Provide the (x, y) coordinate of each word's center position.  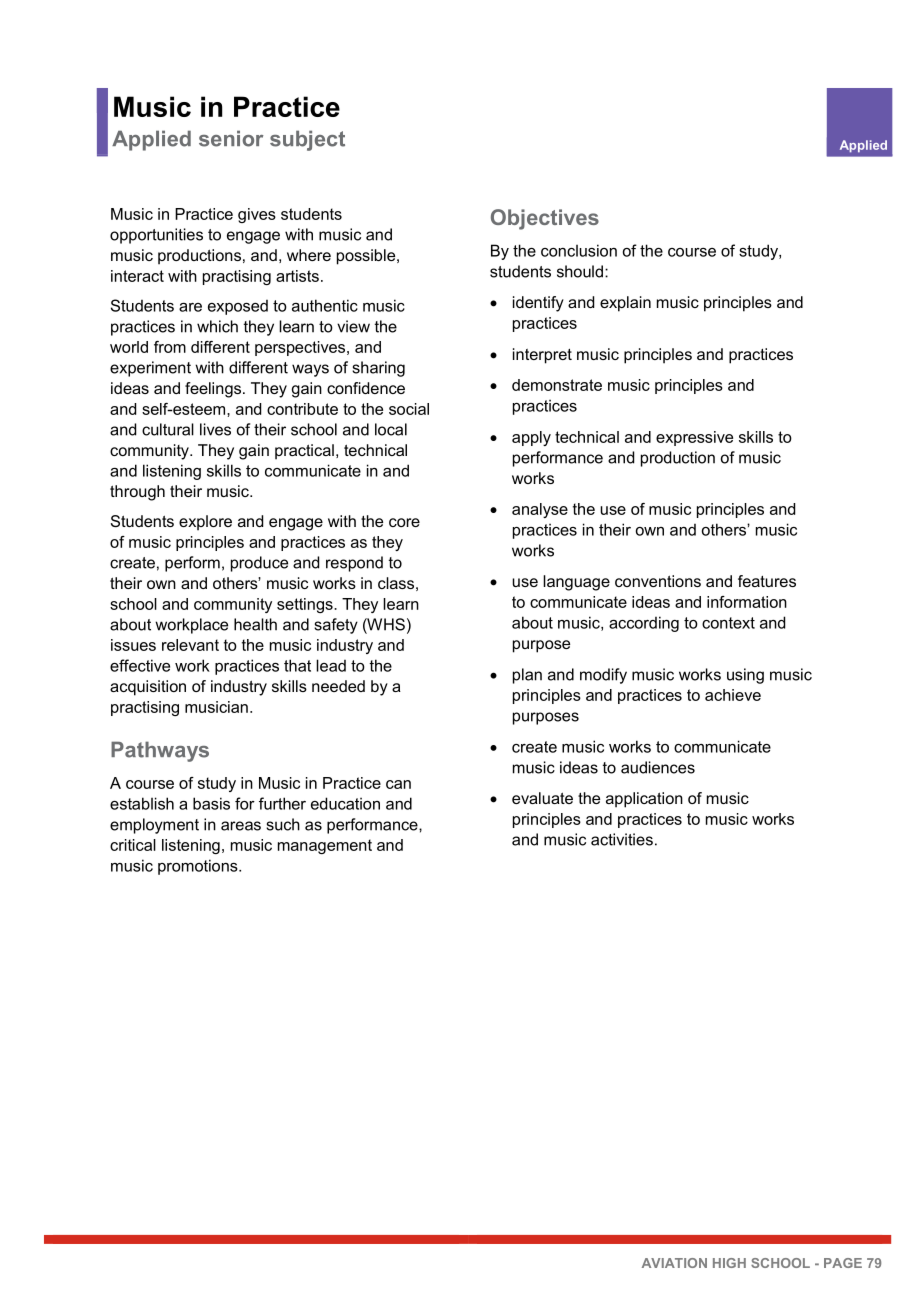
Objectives (545, 219)
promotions (199, 867)
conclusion (579, 250)
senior (231, 138)
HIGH (729, 1263)
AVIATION (674, 1263)
